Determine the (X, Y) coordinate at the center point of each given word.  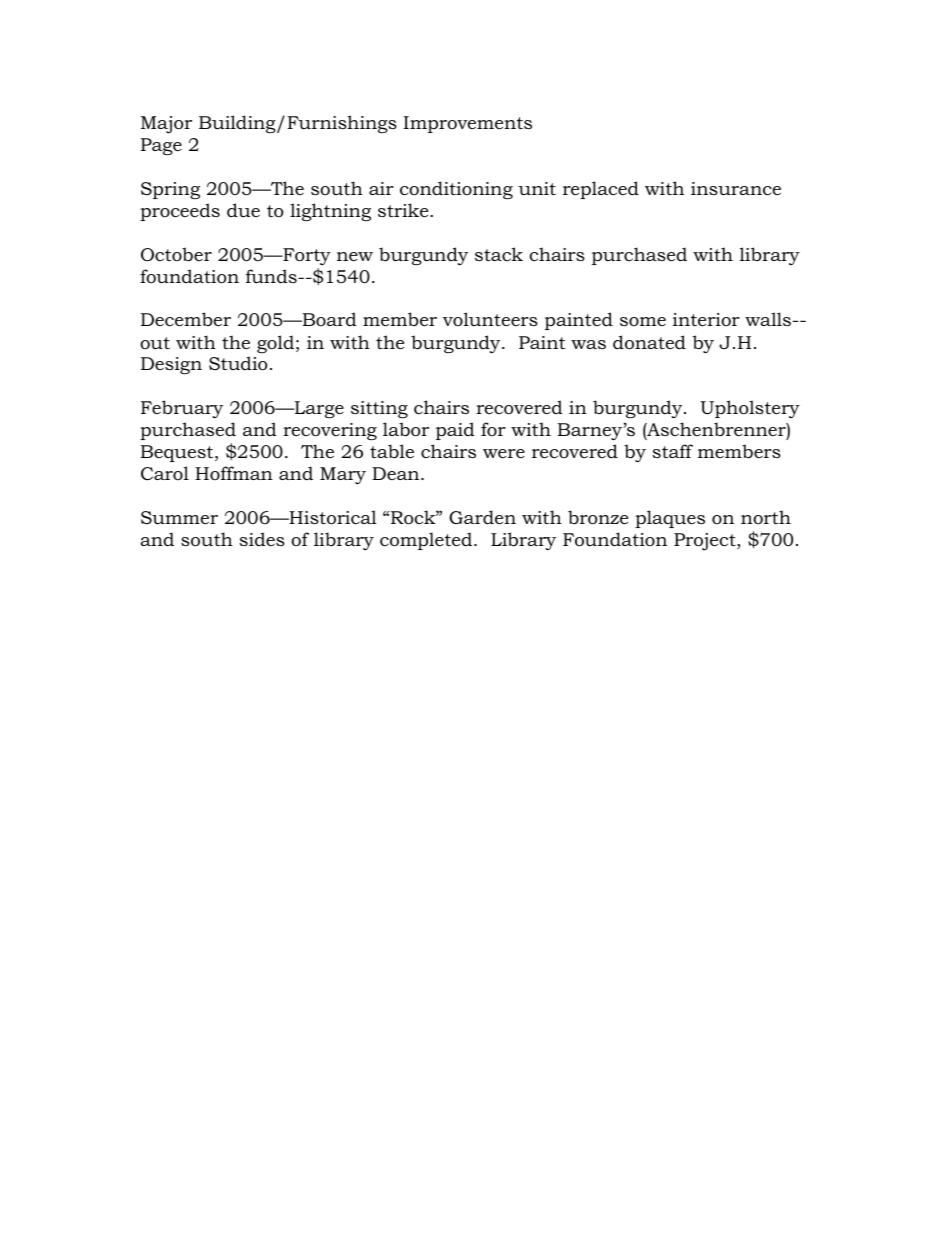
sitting (379, 409)
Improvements (467, 124)
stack (499, 254)
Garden (482, 517)
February (182, 409)
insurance (736, 189)
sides (262, 539)
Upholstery (750, 409)
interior (706, 319)
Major (166, 125)
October (176, 254)
